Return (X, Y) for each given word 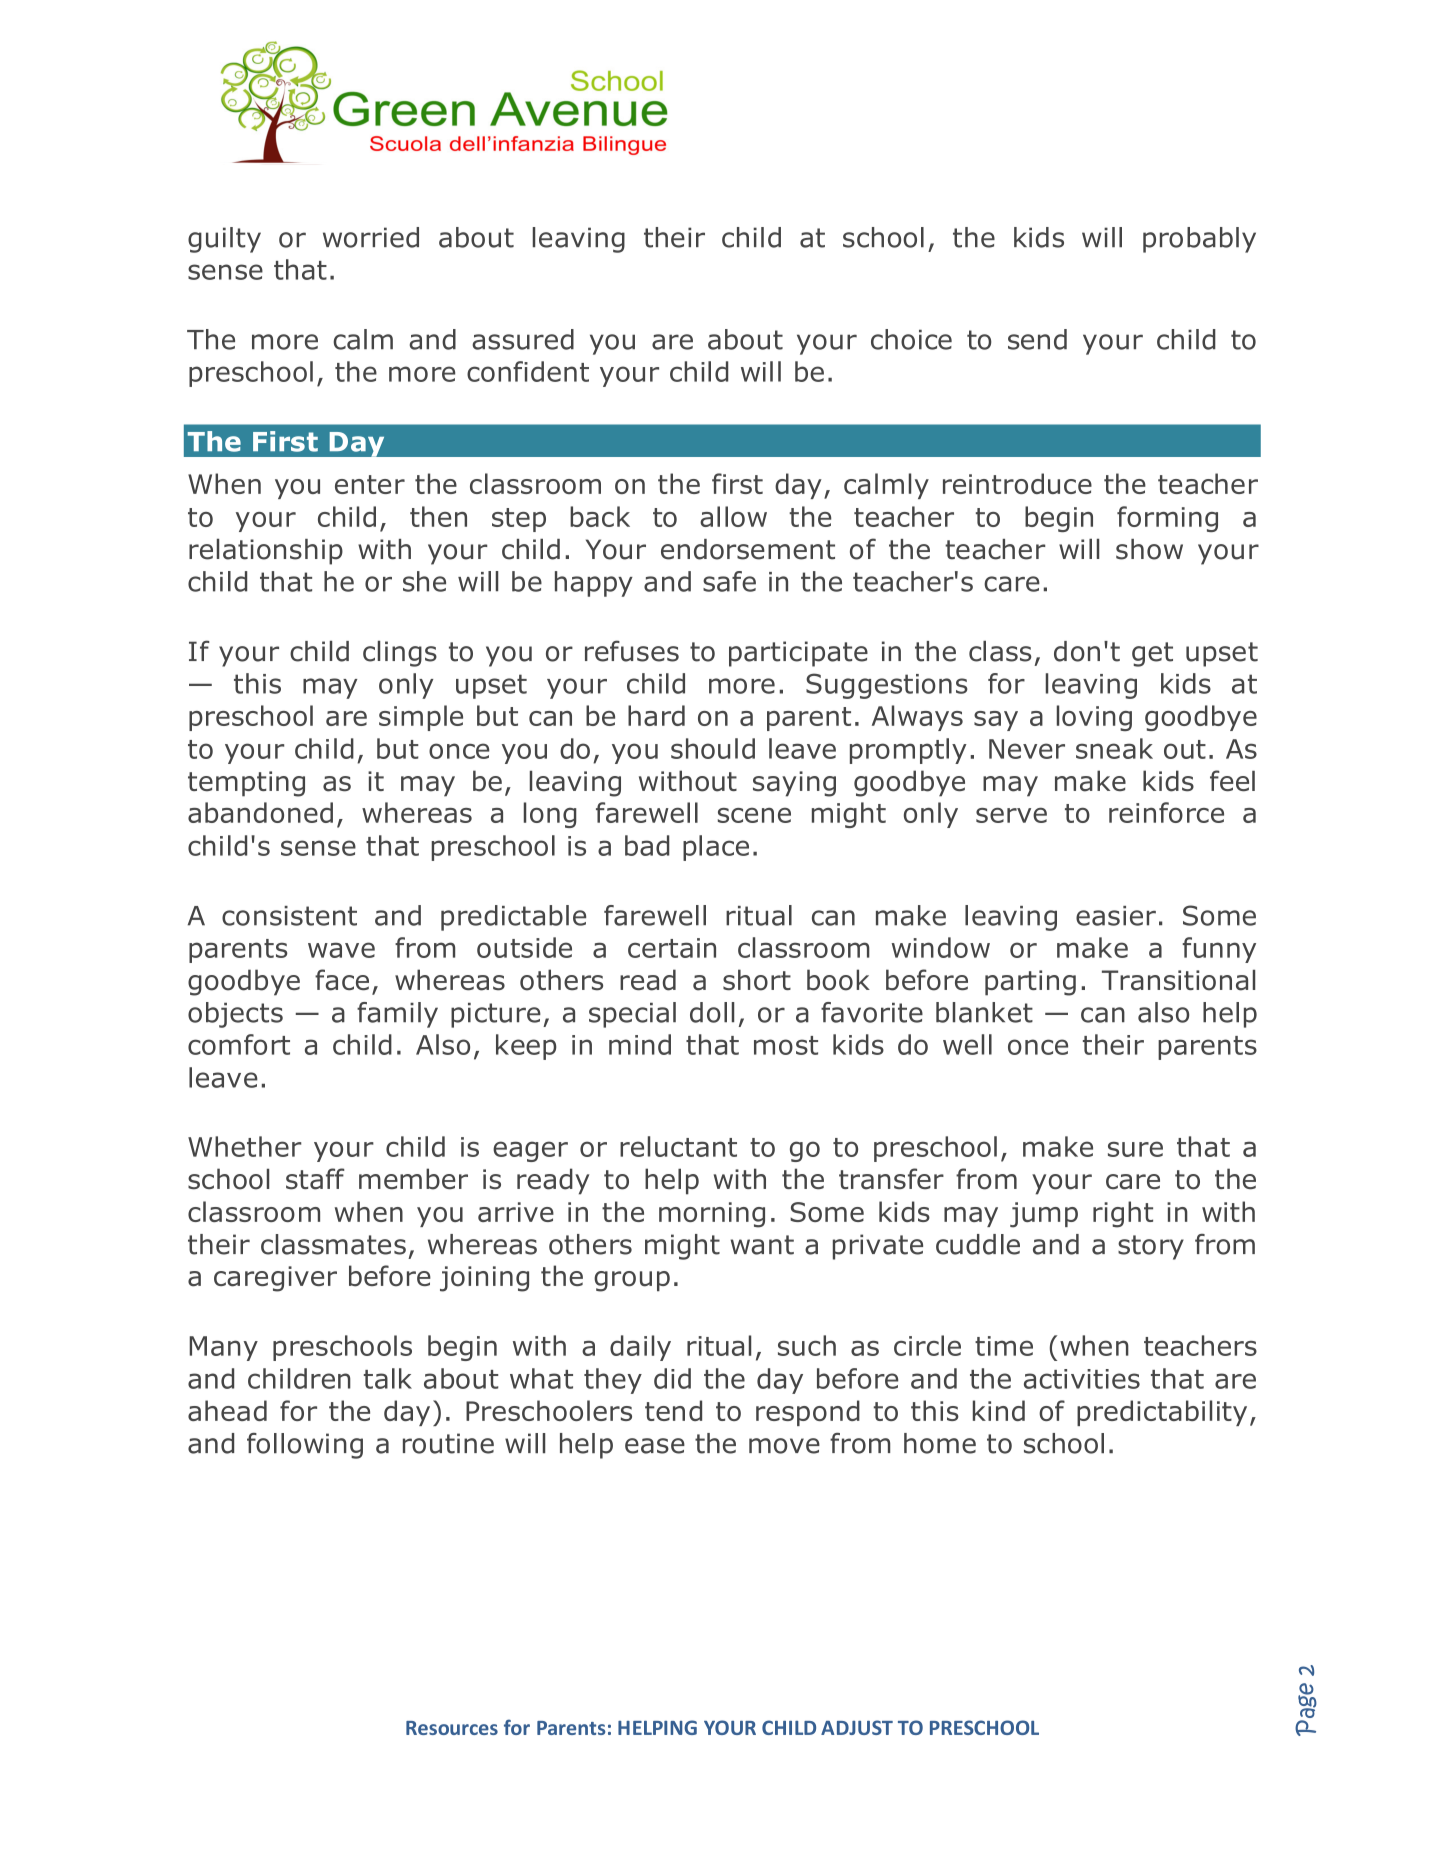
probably (1199, 240)
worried (371, 237)
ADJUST (857, 1727)
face (342, 980)
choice (911, 339)
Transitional (1178, 980)
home (940, 1443)
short (757, 980)
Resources (452, 1728)
